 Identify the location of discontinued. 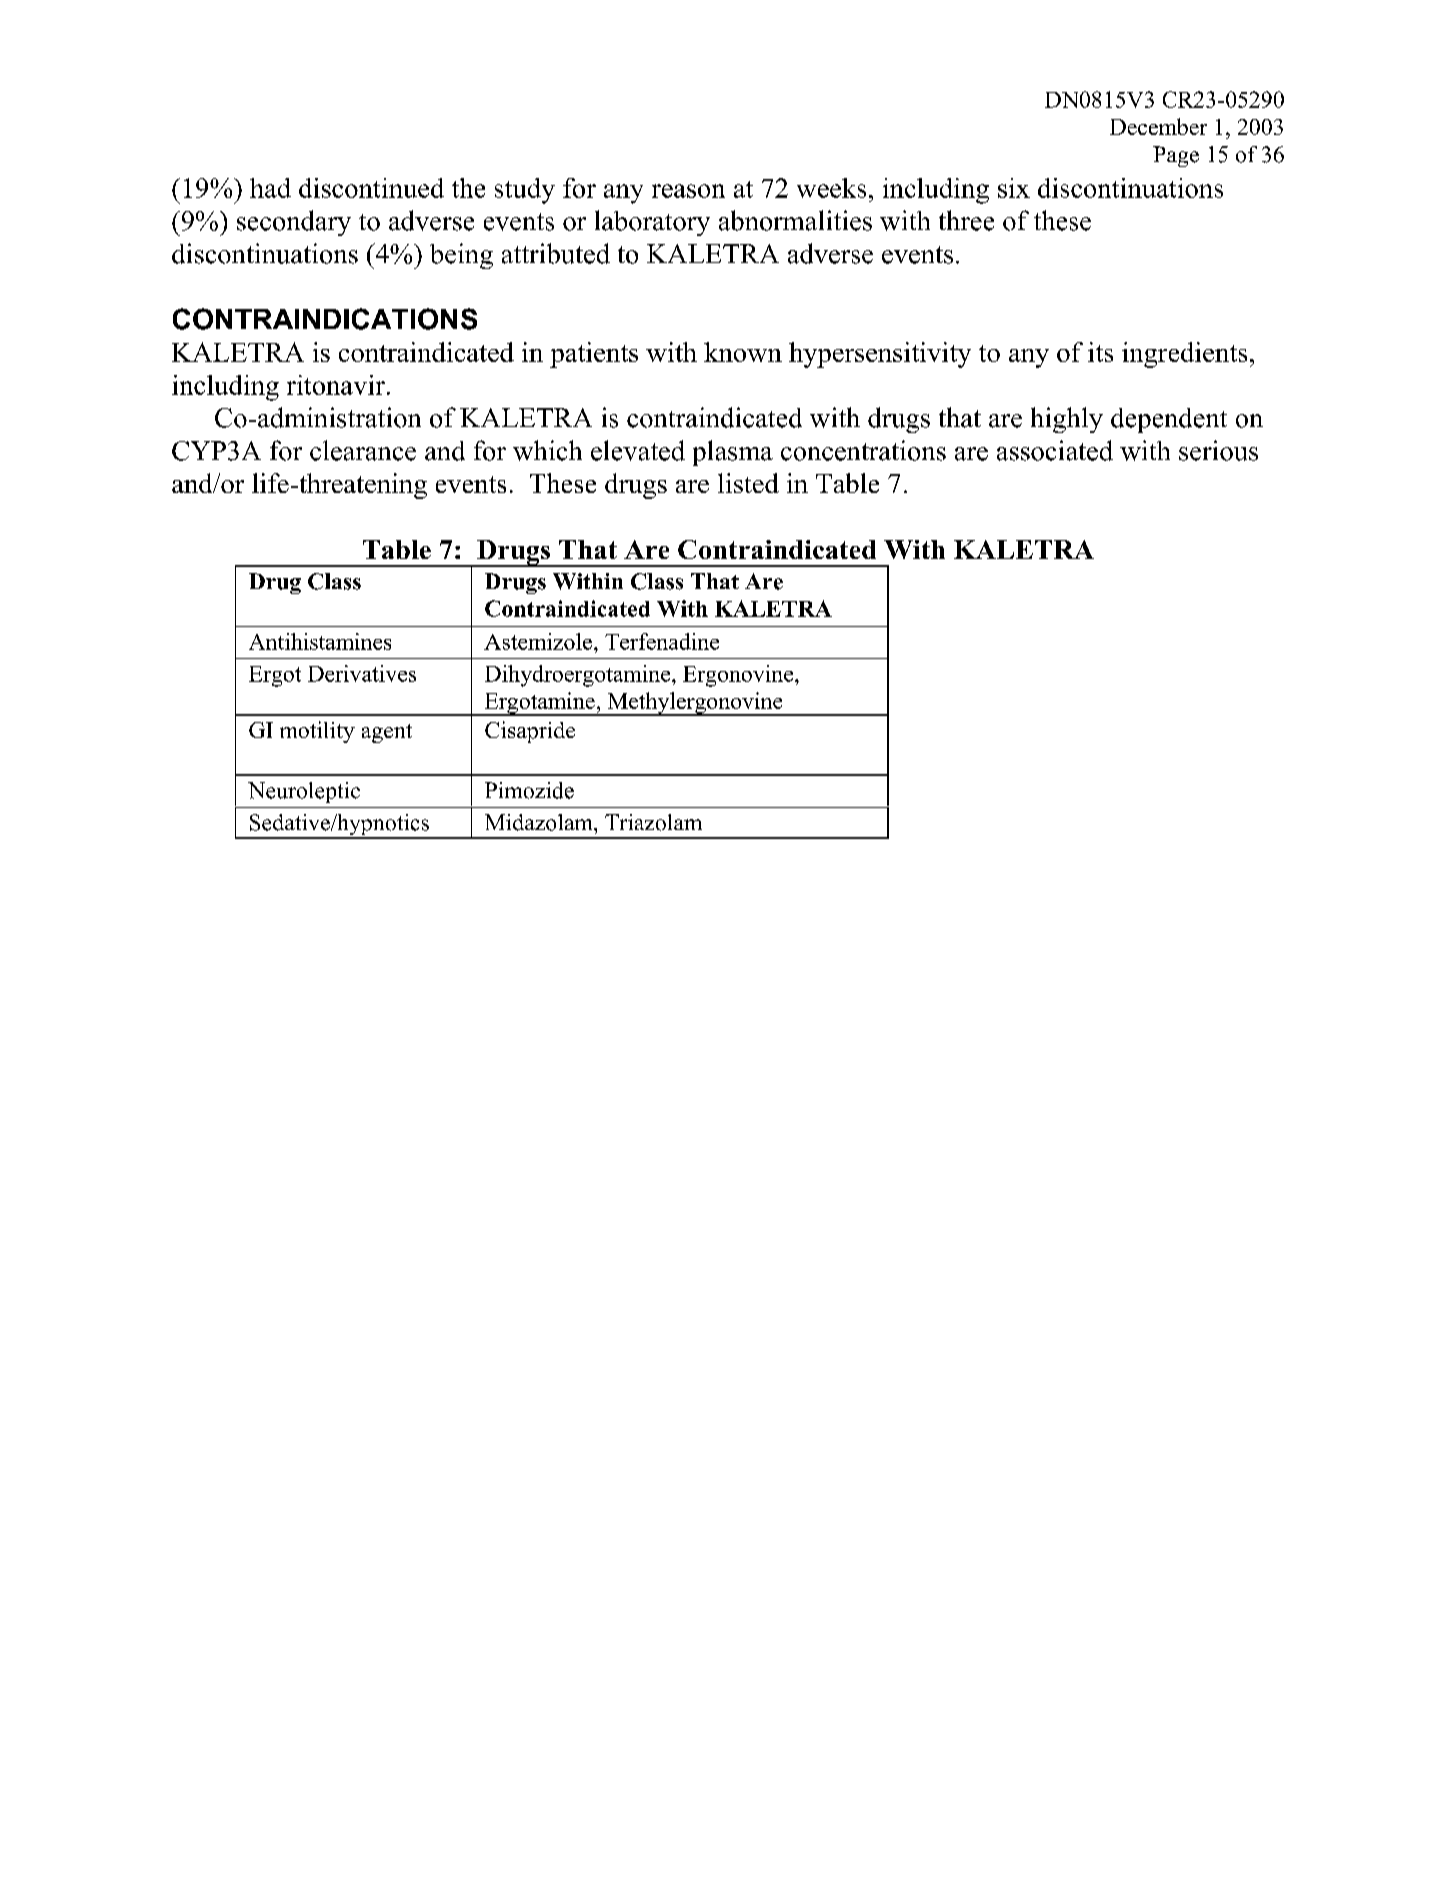
(371, 188).
